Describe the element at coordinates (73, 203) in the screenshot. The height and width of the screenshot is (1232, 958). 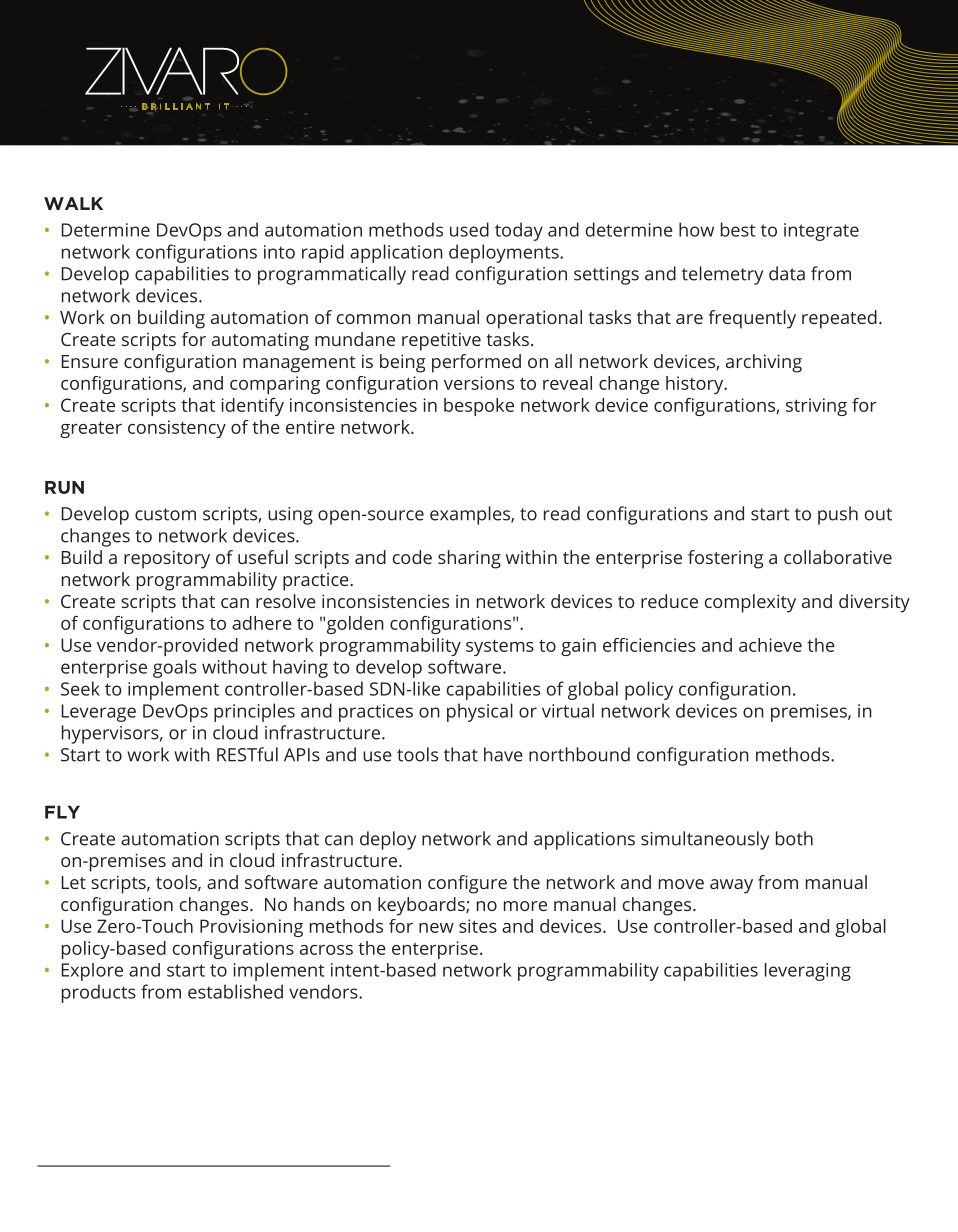
I see `WALK` at that location.
